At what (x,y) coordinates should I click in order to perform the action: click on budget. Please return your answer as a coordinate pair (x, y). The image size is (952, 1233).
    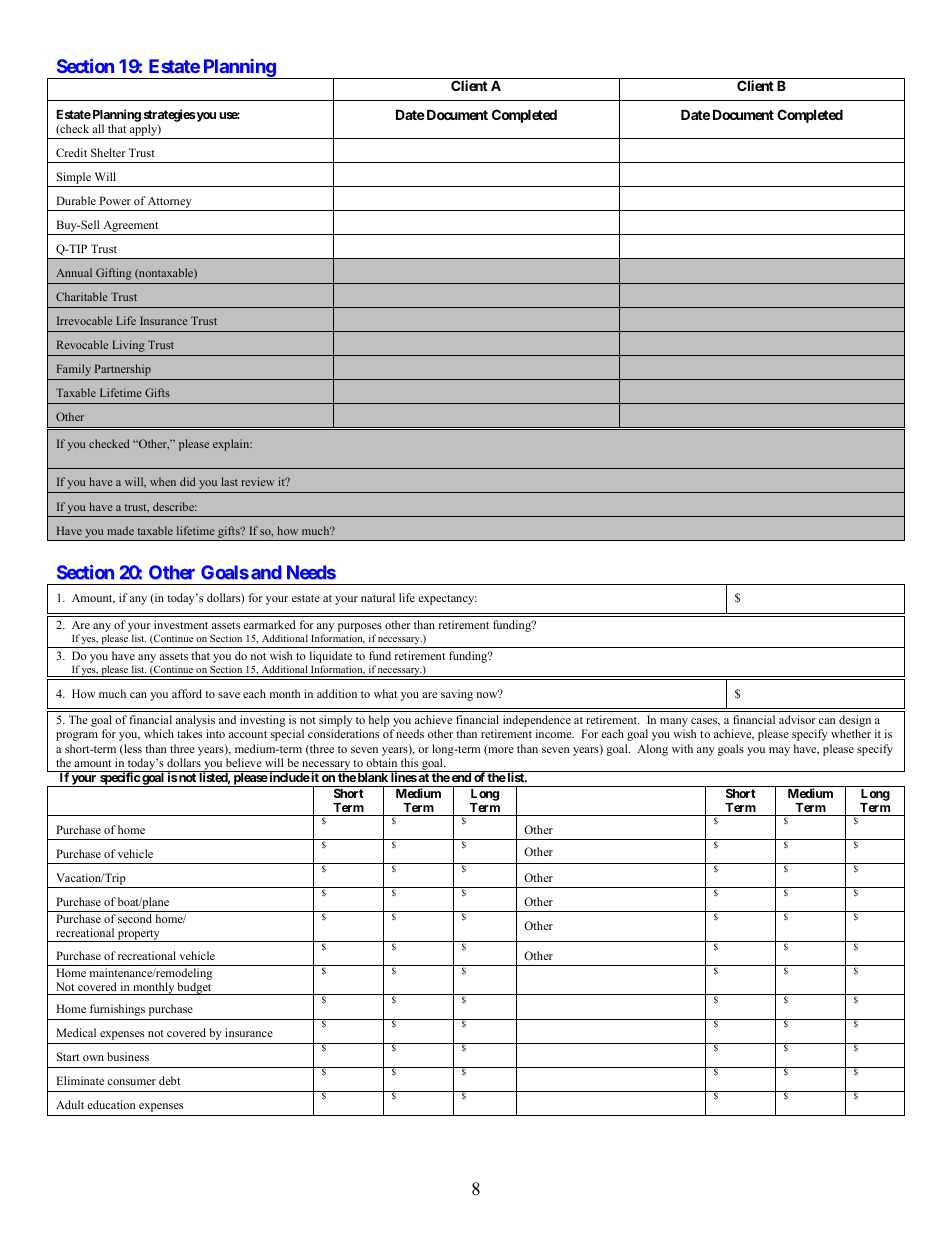
    Looking at the image, I should click on (194, 988).
